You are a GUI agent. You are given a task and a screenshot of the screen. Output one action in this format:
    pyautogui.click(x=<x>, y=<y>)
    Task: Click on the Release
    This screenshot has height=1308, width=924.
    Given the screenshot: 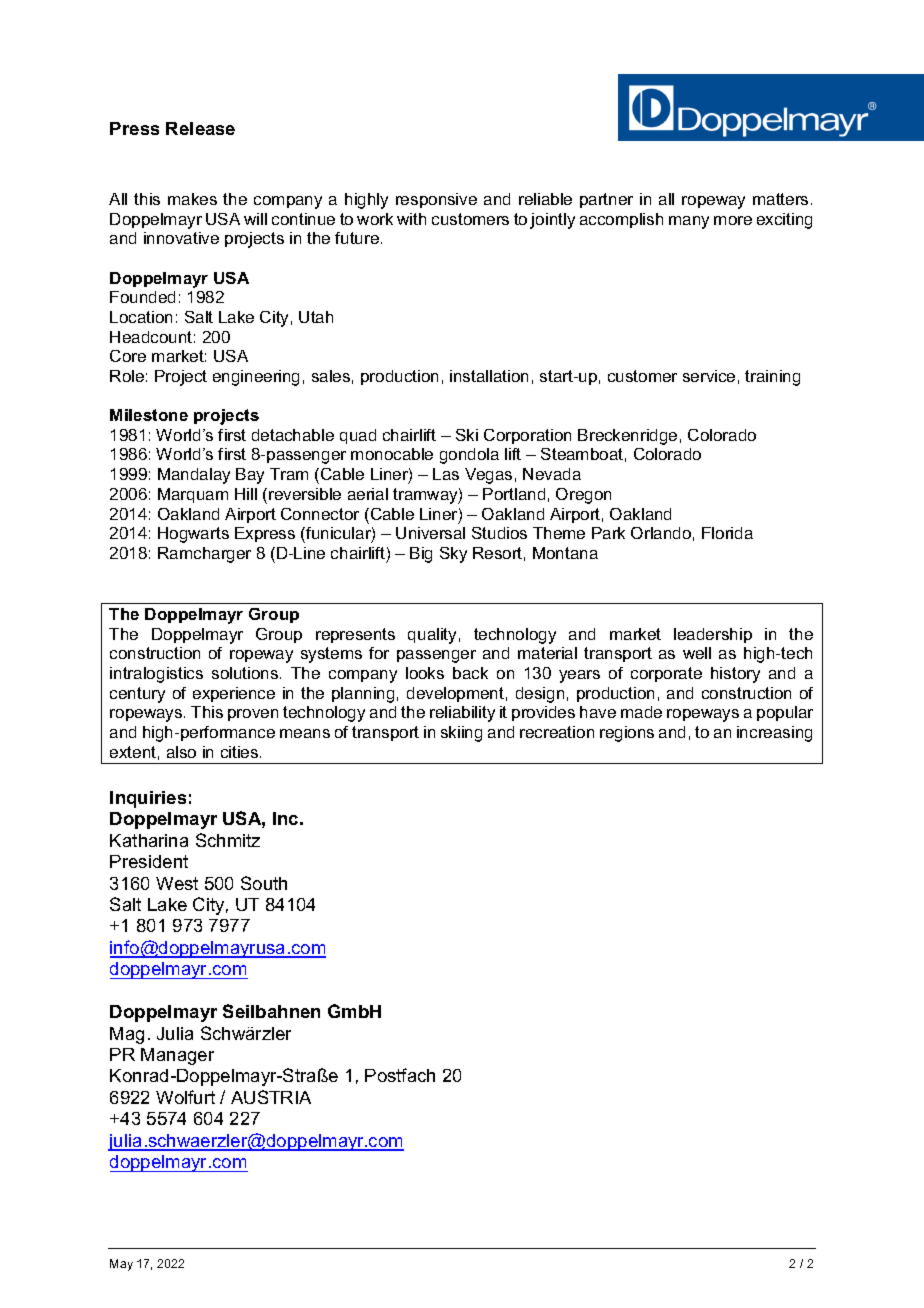 What is the action you would take?
    pyautogui.click(x=200, y=128)
